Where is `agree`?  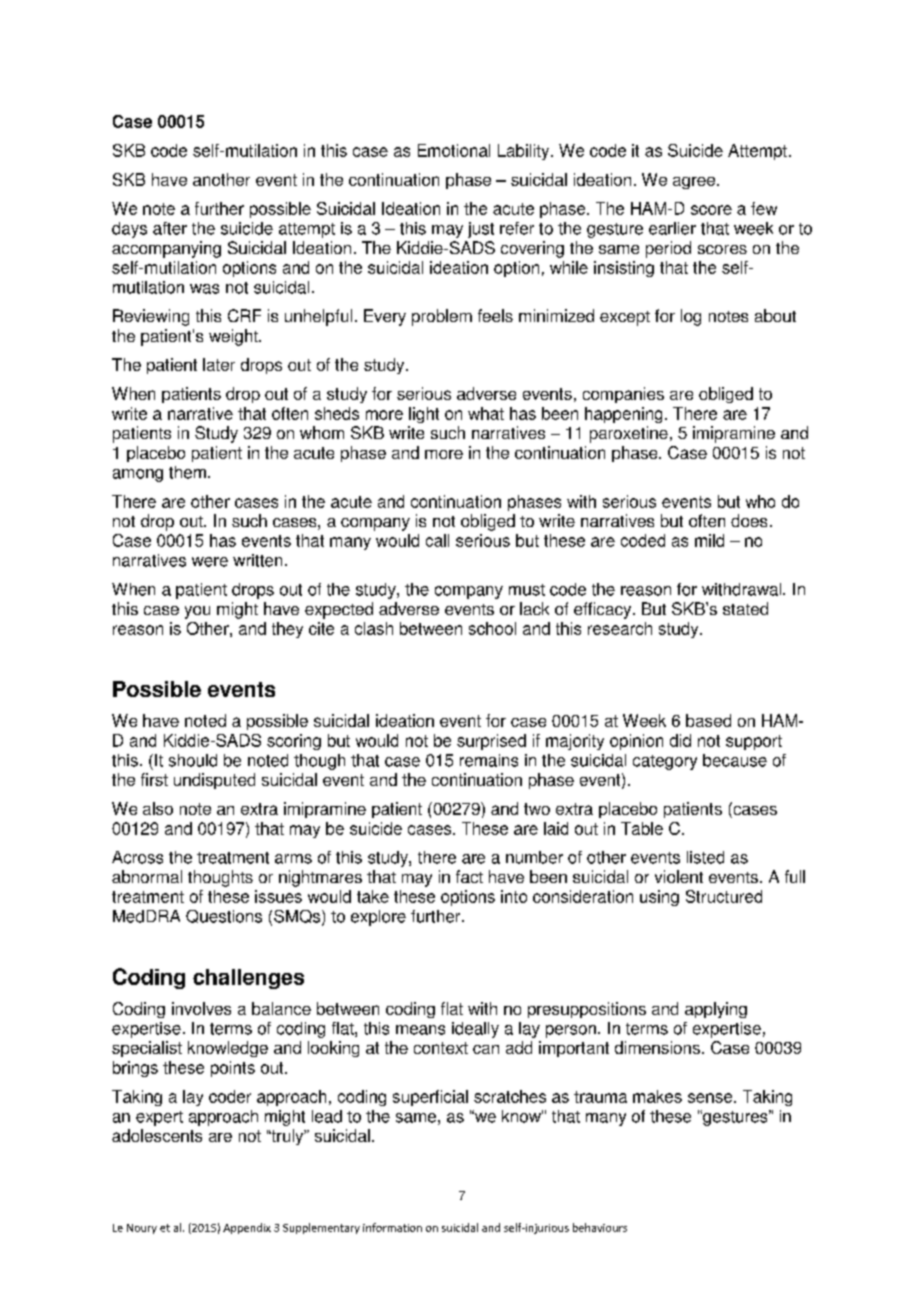
agree is located at coordinates (695, 183).
